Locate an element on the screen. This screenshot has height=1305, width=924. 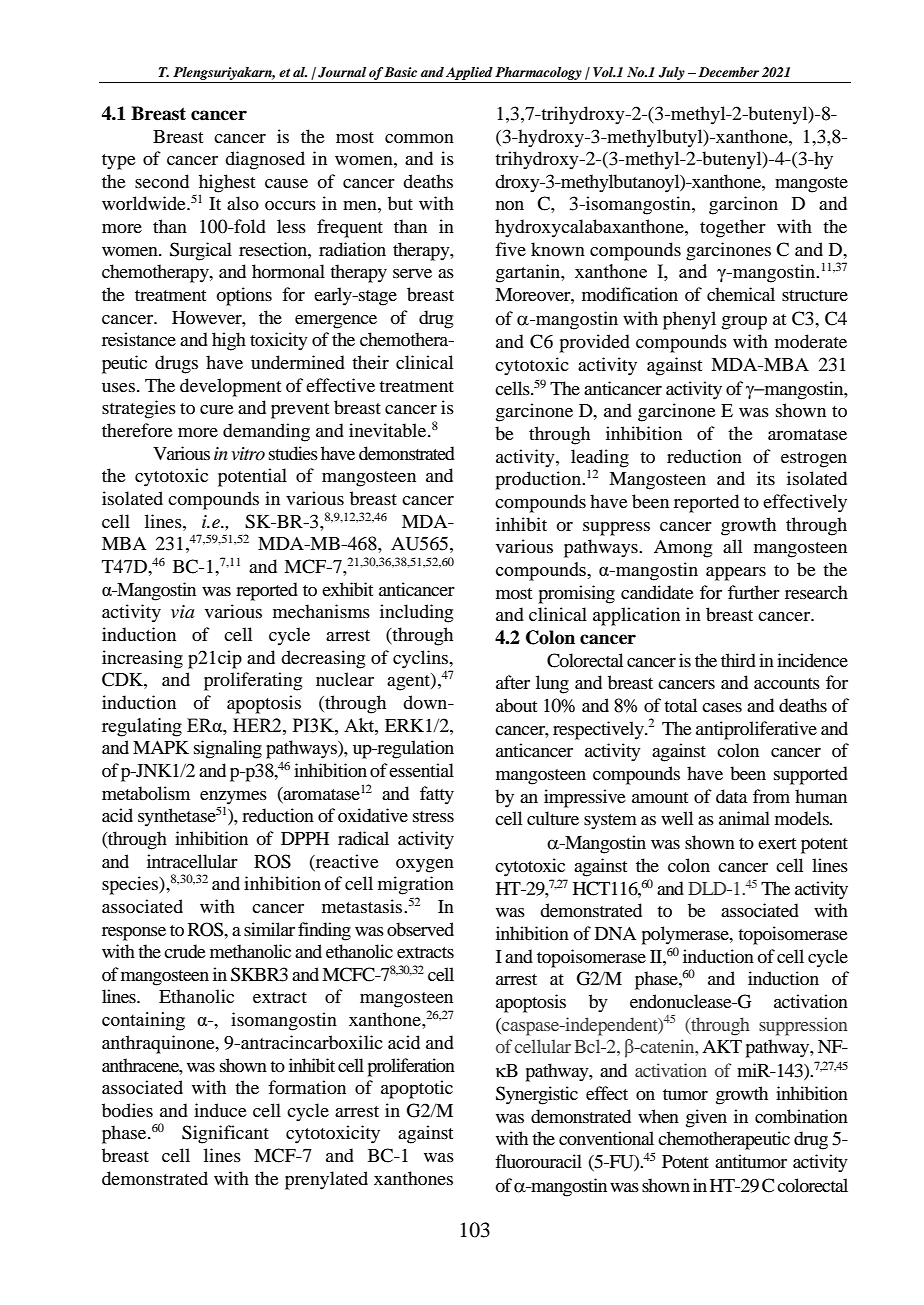
diagnosed is located at coordinates (265, 160).
